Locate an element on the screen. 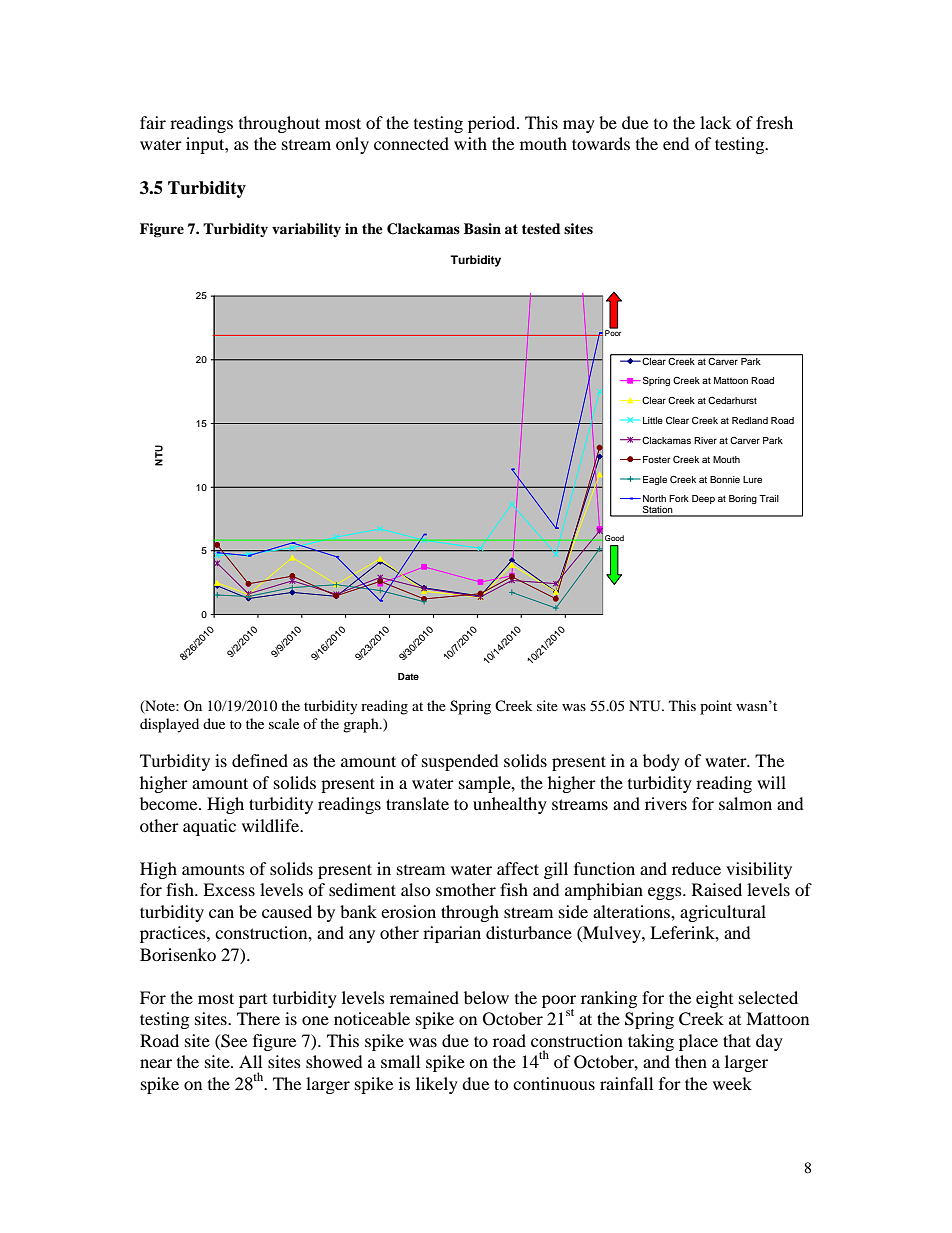 This screenshot has height=1233, width=952. fair is located at coordinates (153, 122).
